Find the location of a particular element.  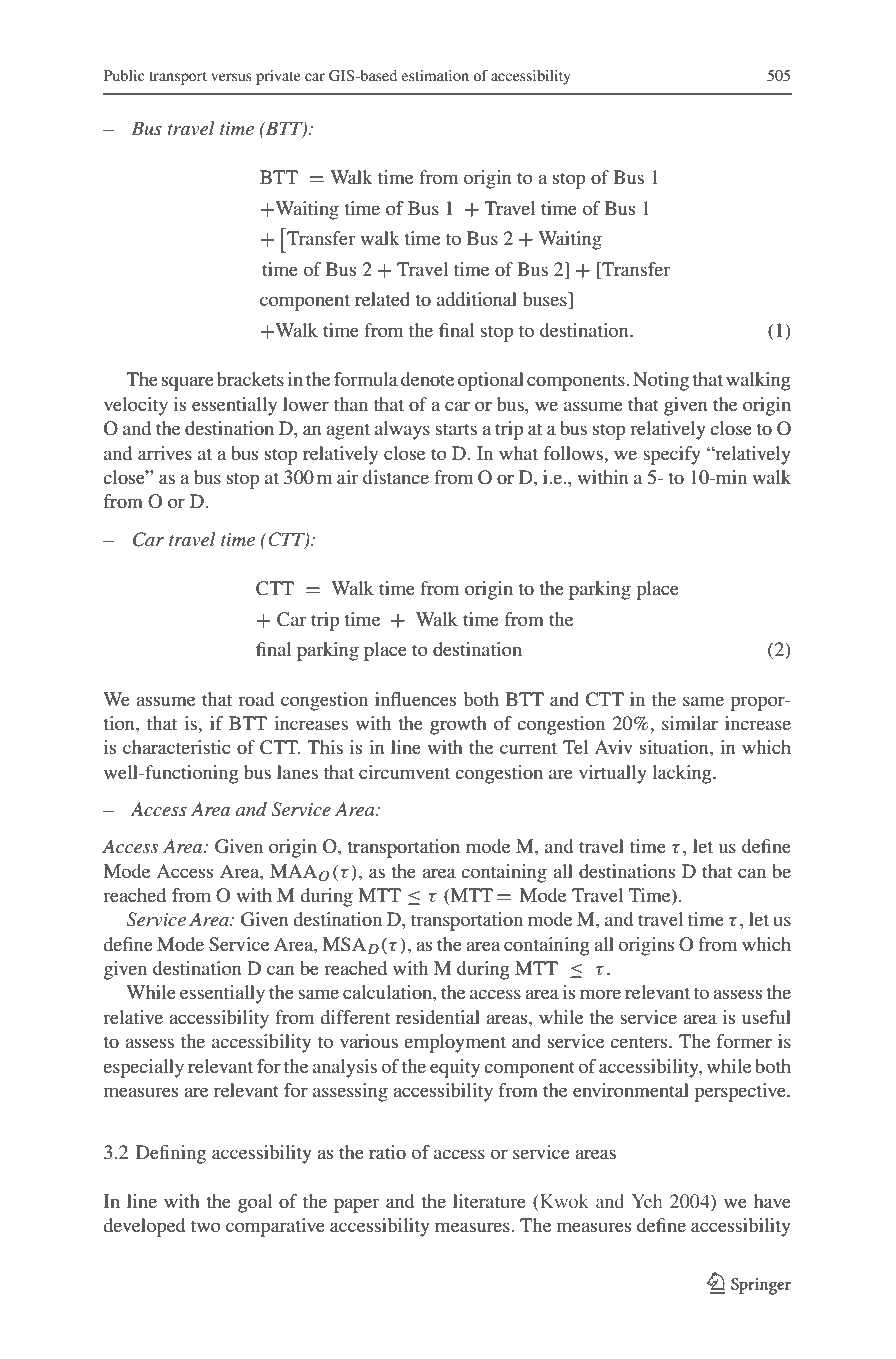

more is located at coordinates (600, 994).
